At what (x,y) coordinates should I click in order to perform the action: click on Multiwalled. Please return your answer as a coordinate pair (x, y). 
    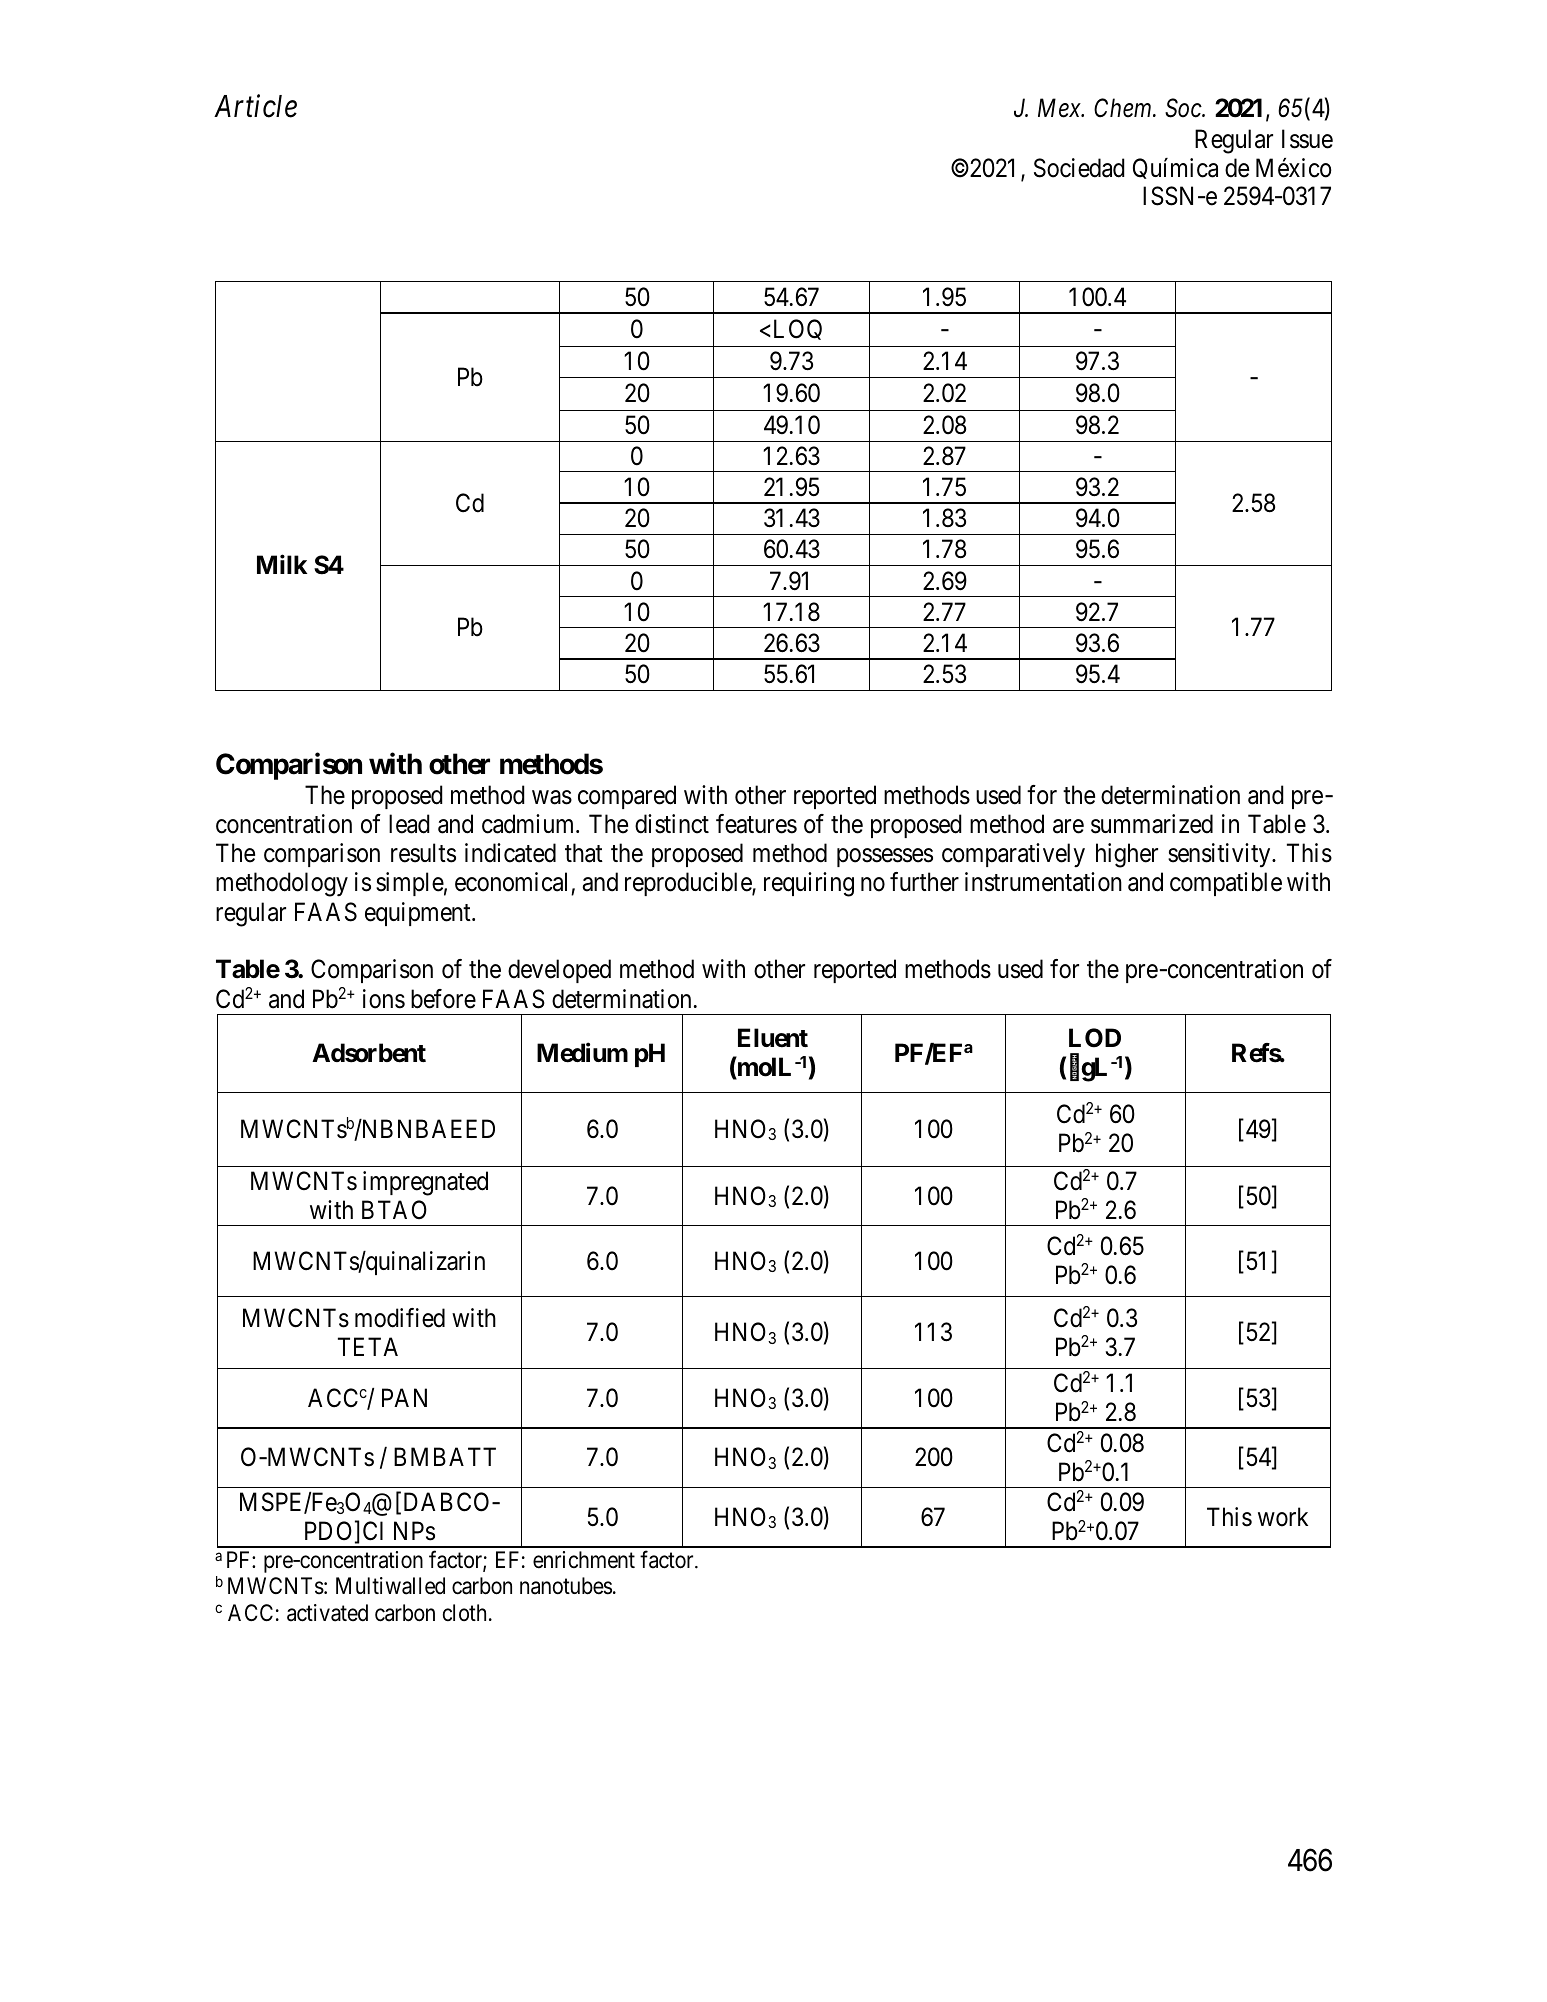
    Looking at the image, I should click on (390, 1586).
